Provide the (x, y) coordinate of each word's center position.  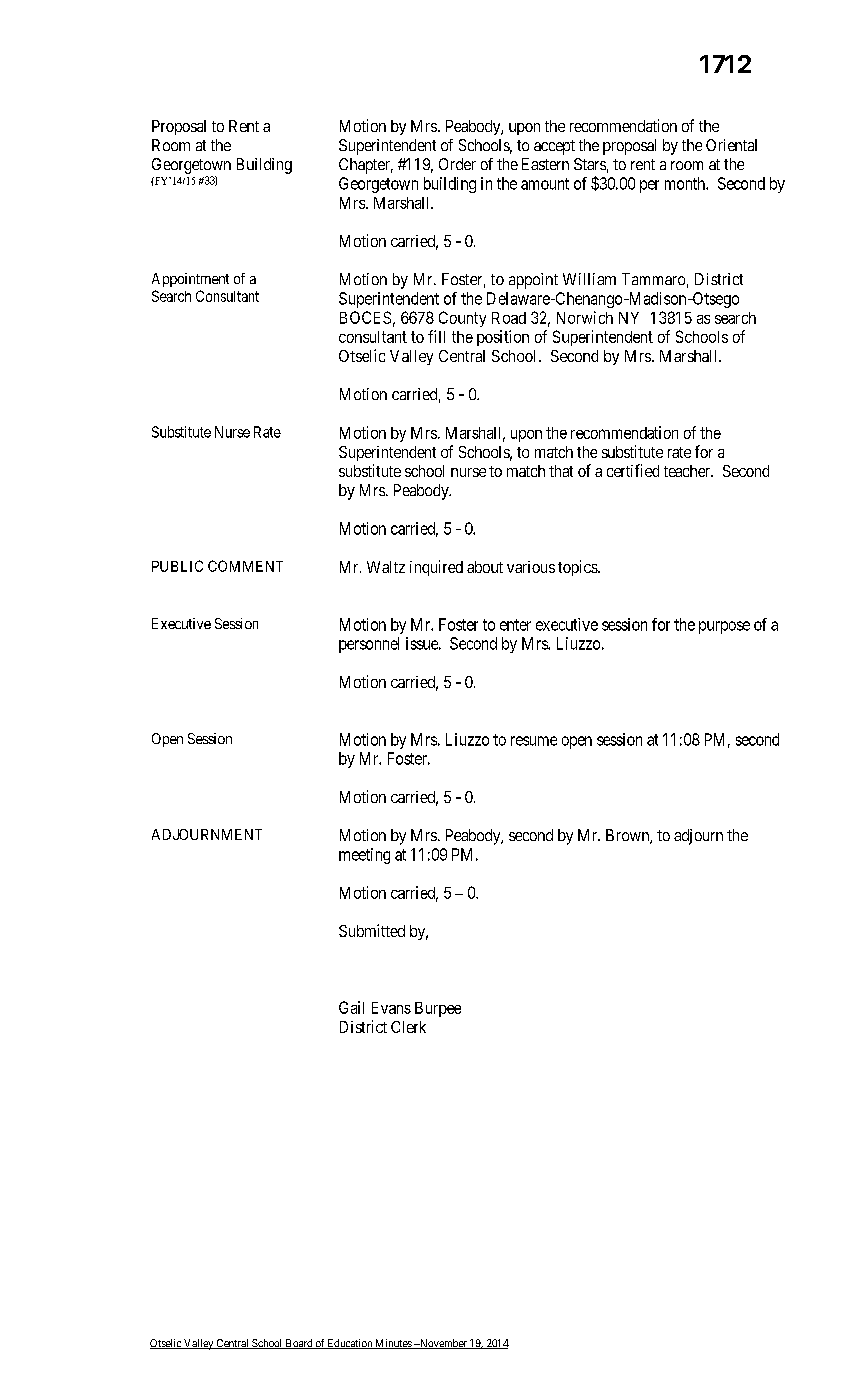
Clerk (408, 1027)
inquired (436, 568)
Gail (351, 1007)
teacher (688, 471)
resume (534, 741)
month (686, 183)
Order (457, 164)
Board (299, 1344)
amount (545, 184)
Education (350, 1344)
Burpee (438, 1009)
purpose (724, 627)
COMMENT (245, 566)
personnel (369, 645)
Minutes (393, 1344)
